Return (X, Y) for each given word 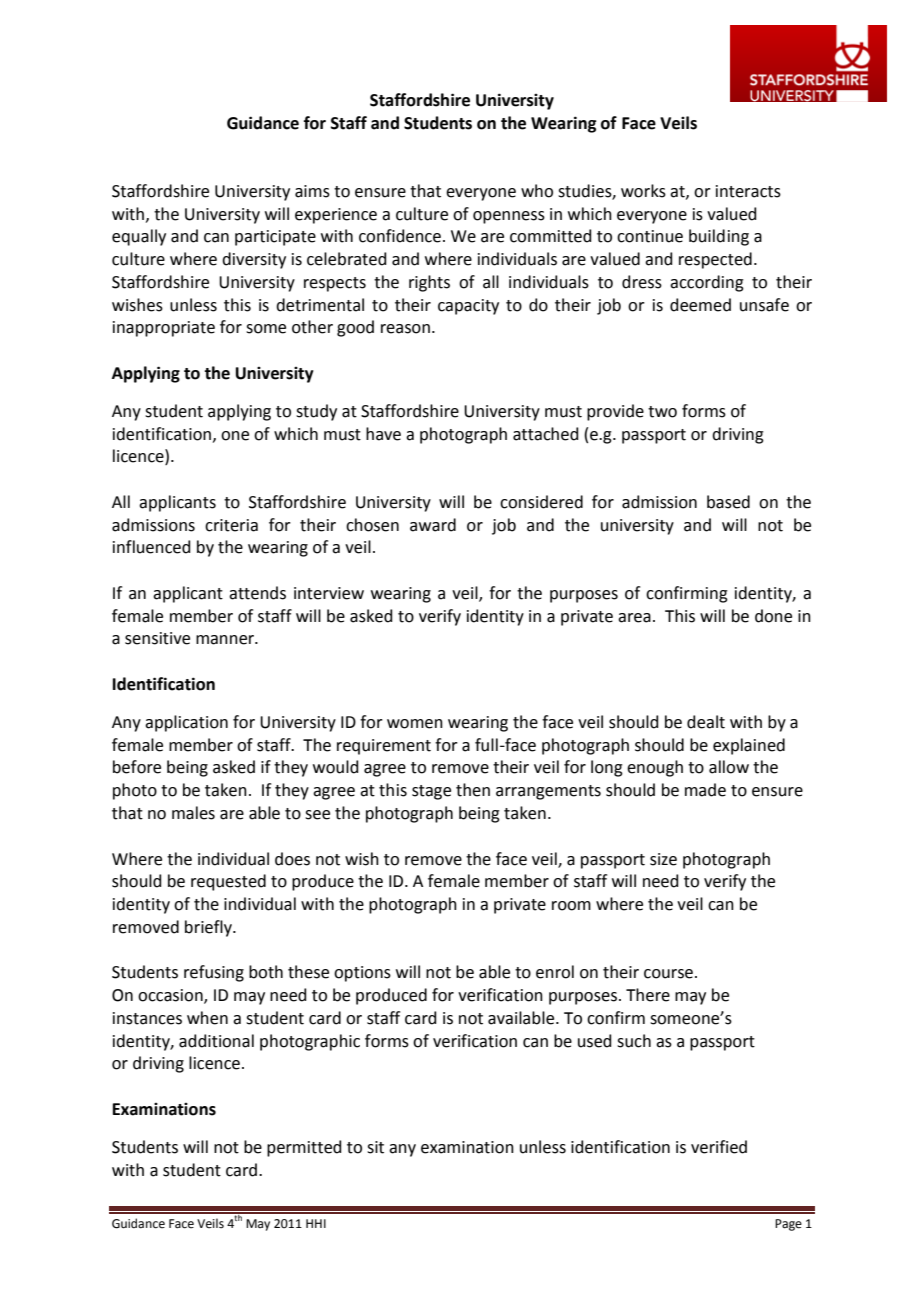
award (433, 525)
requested (228, 882)
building (719, 237)
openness (509, 217)
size (663, 859)
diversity (254, 260)
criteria (231, 525)
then (473, 790)
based (728, 502)
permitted (304, 1148)
